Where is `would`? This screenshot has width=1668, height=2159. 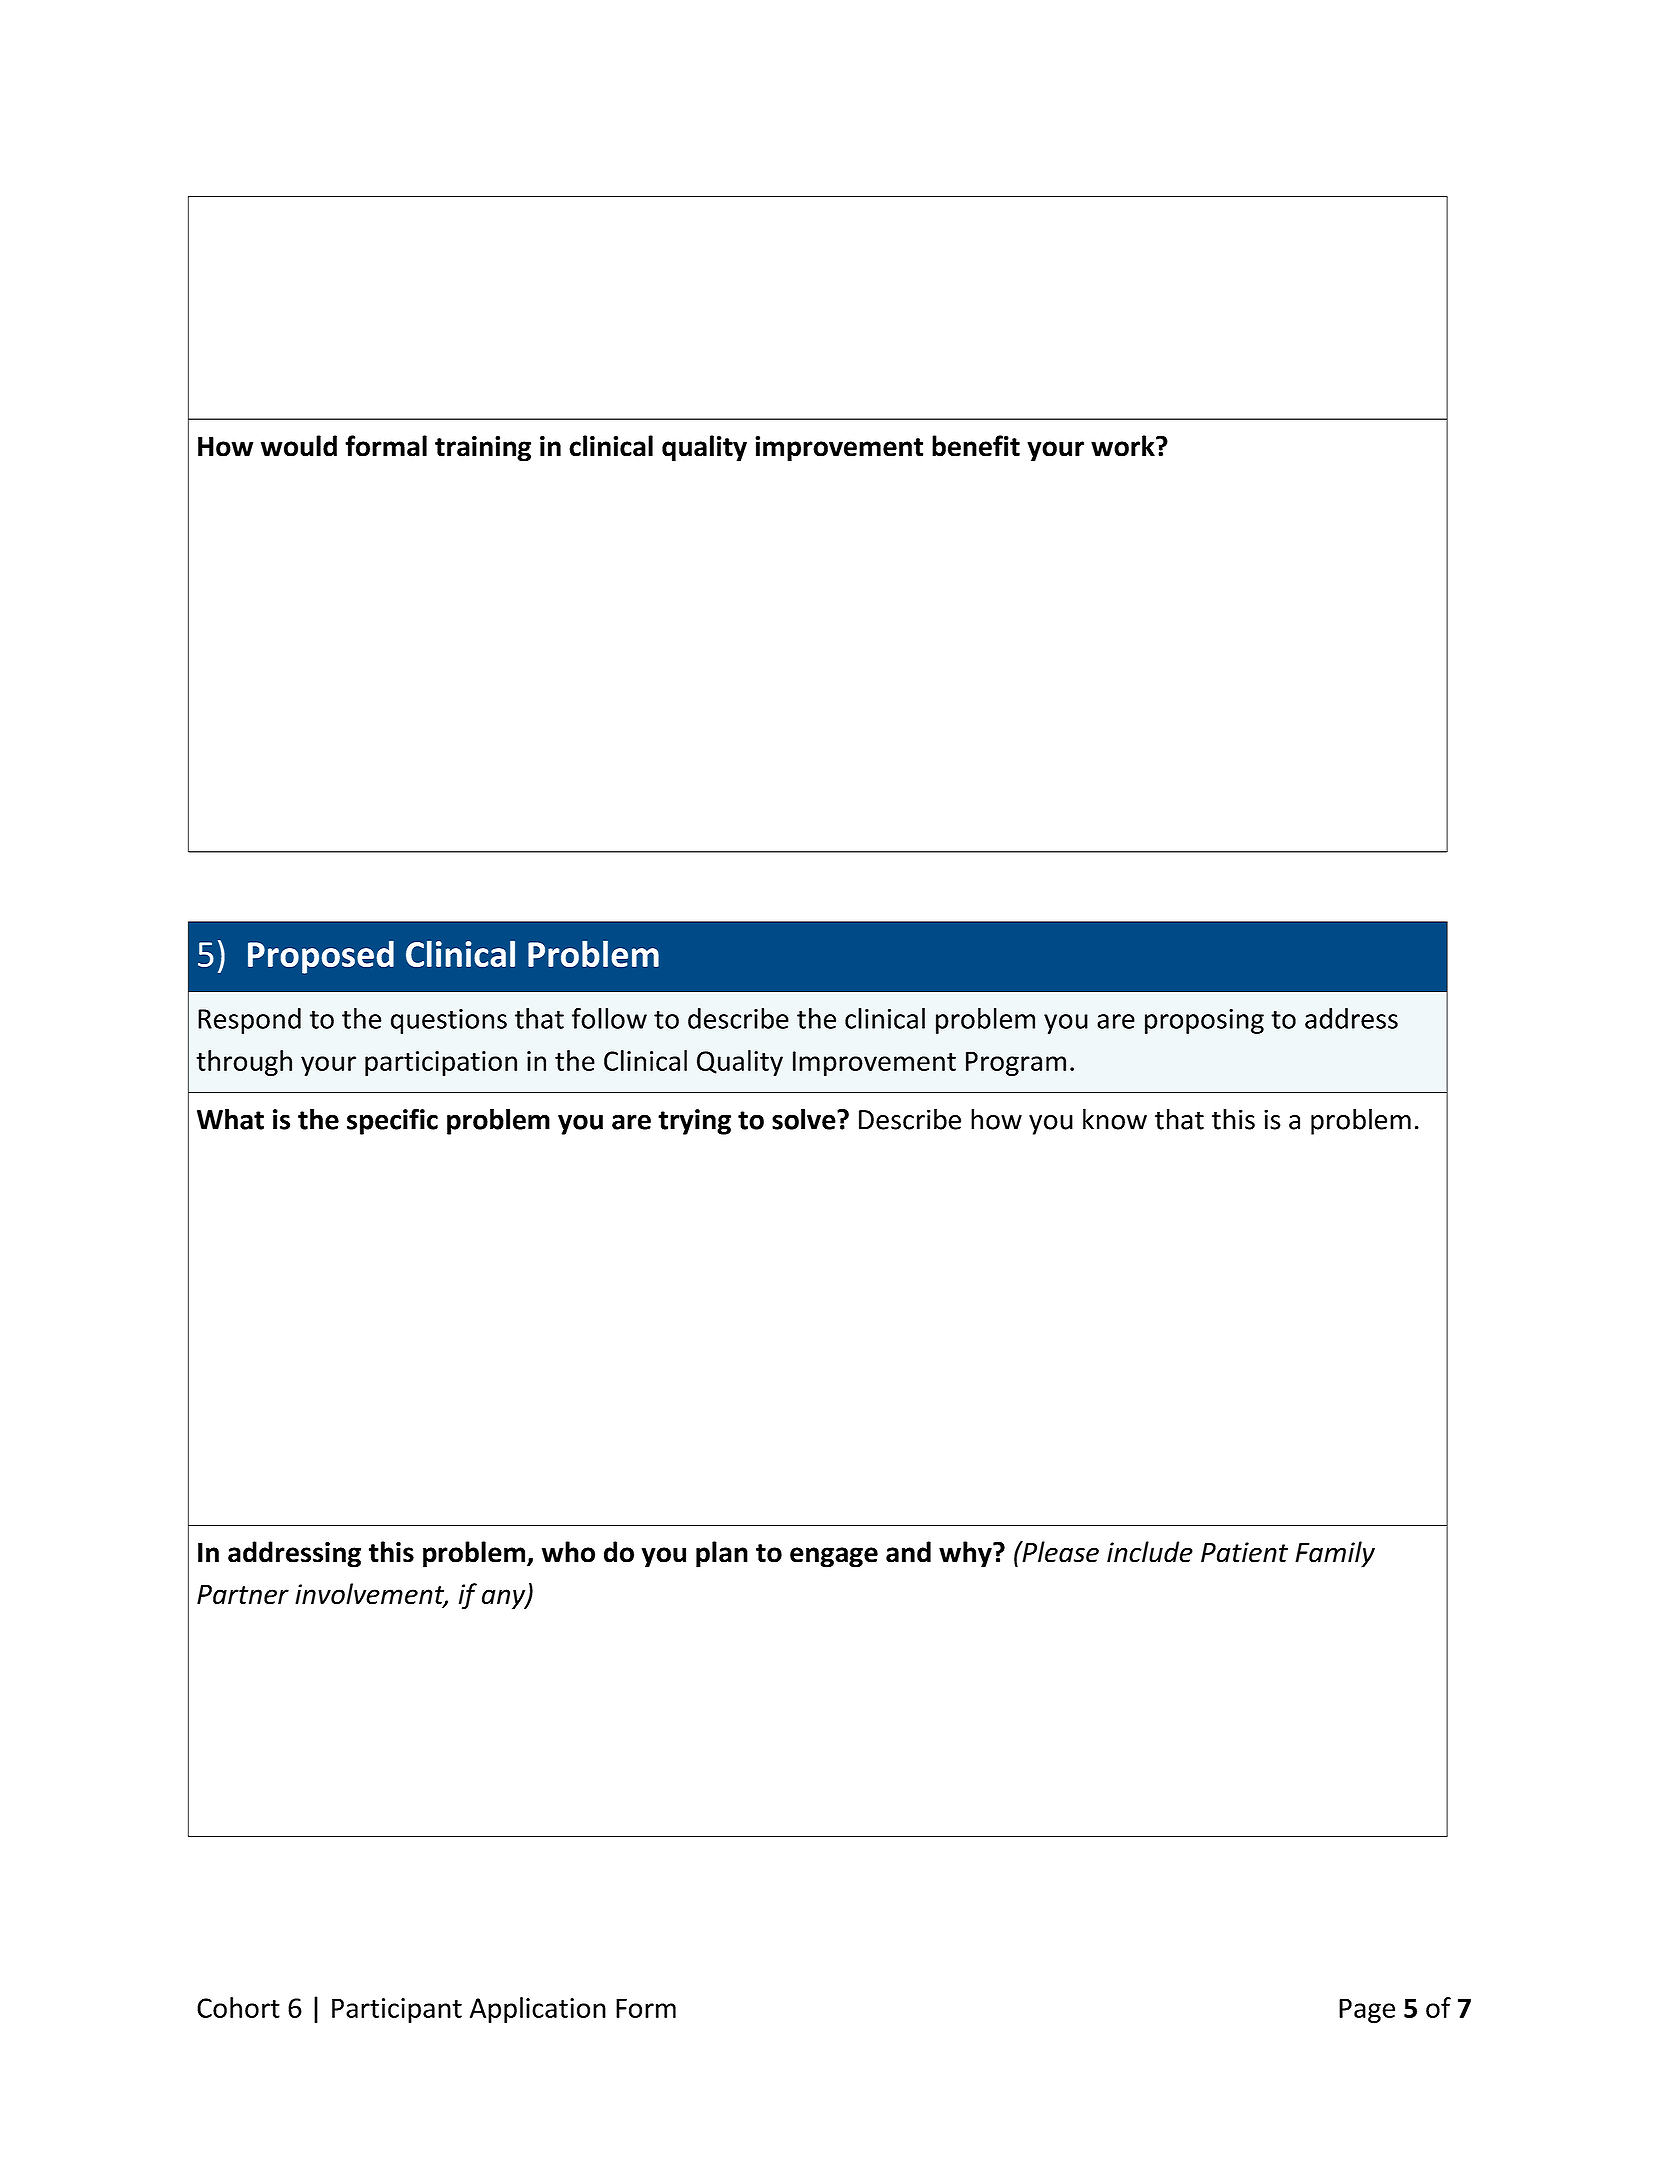
would is located at coordinates (299, 446).
